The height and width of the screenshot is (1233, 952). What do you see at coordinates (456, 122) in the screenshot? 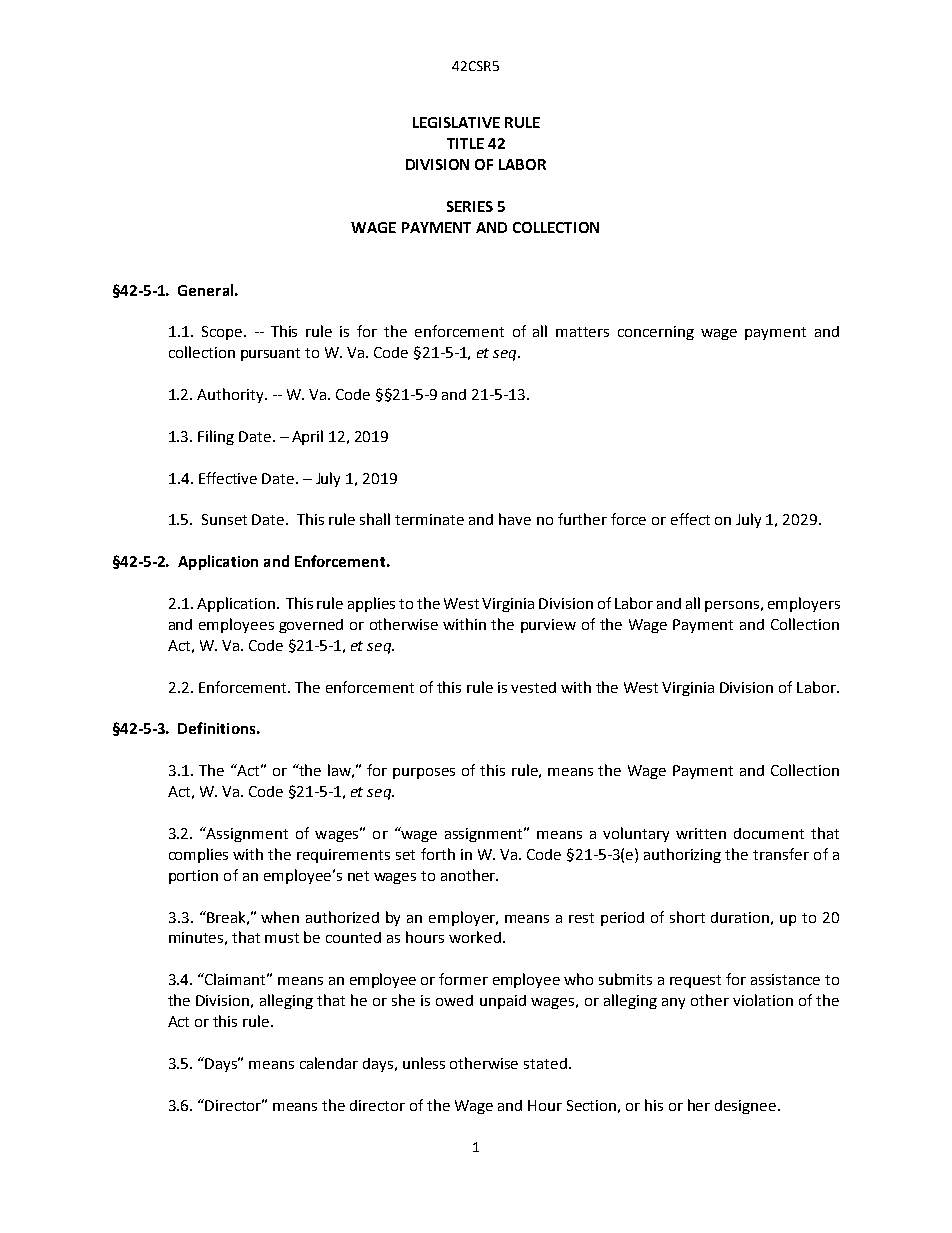
I see `LEGISLATIVE` at bounding box center [456, 122].
